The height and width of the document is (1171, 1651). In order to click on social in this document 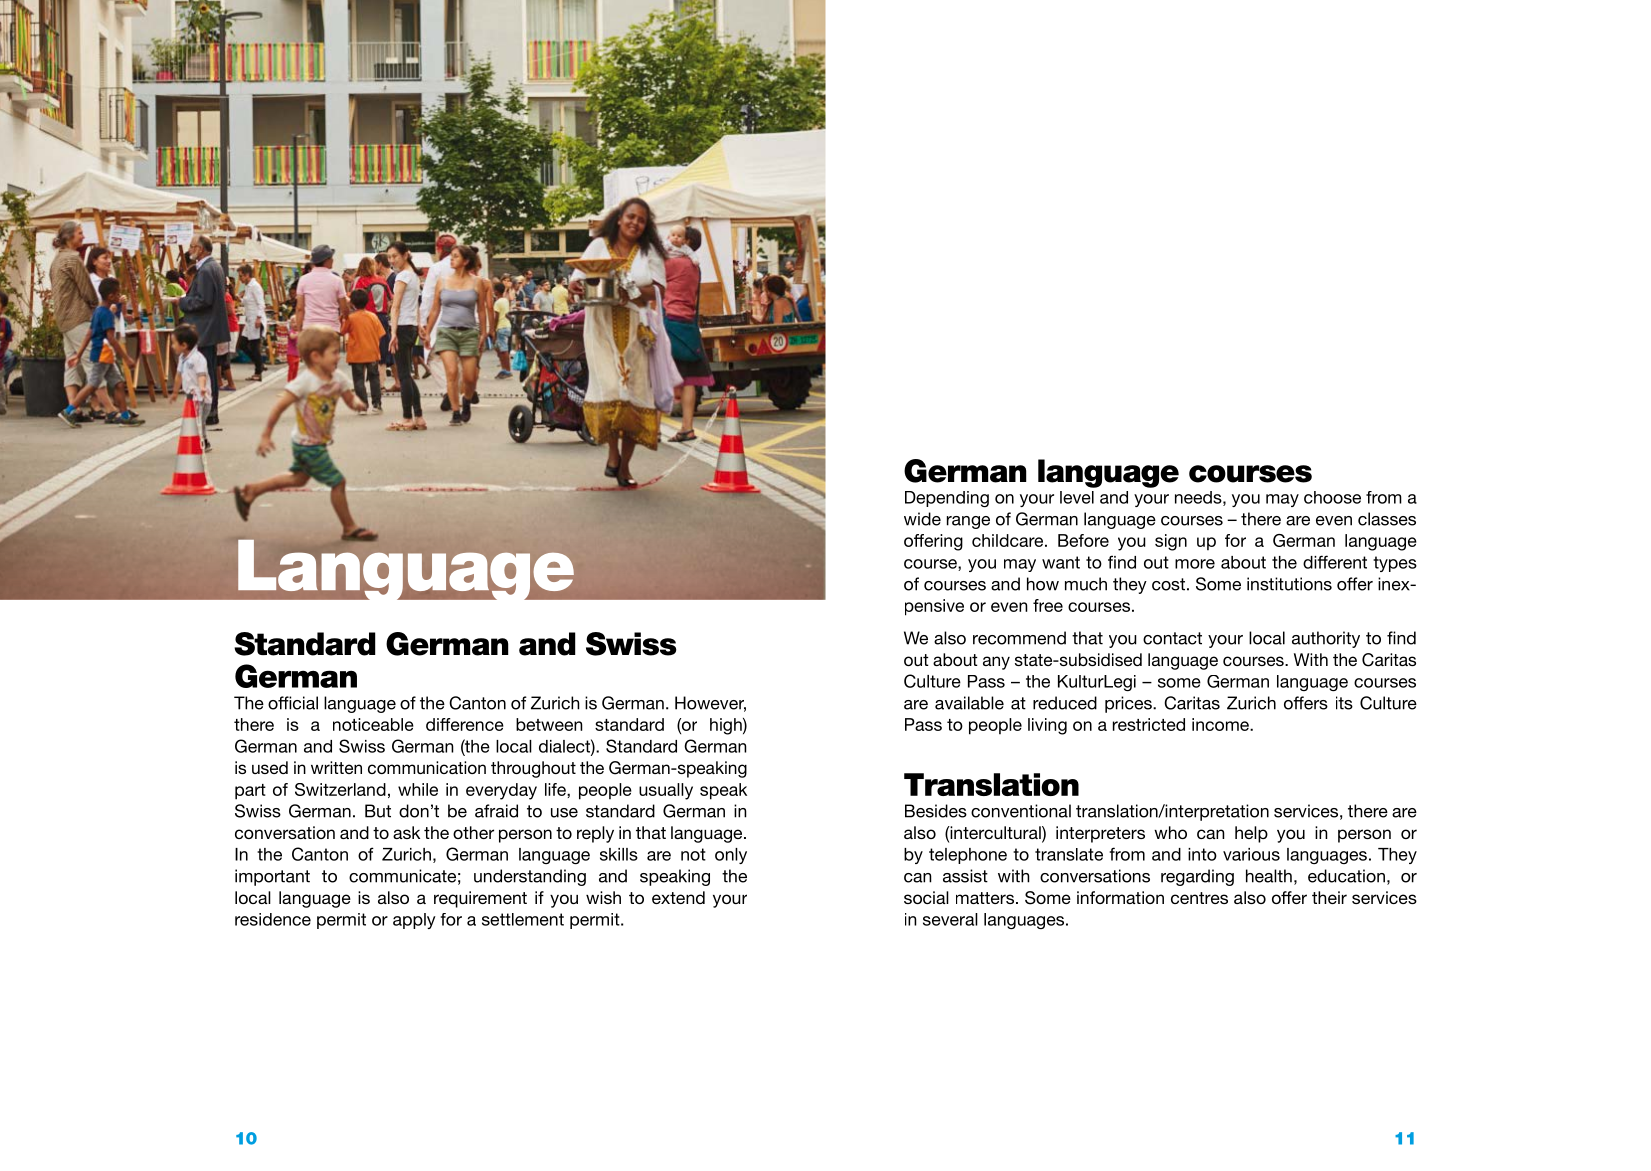, I will do `click(926, 897)`.
